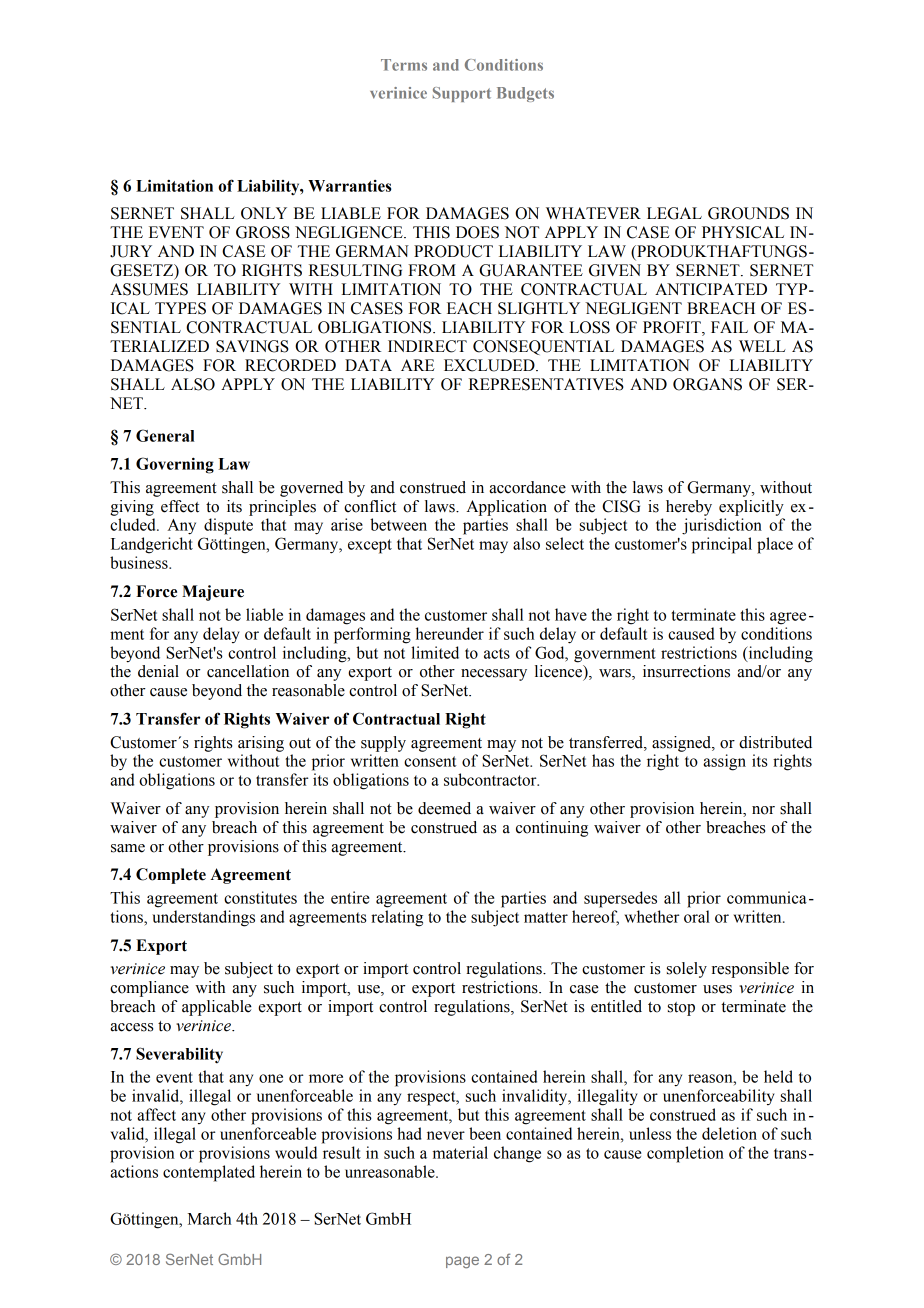 Image resolution: width=924 pixels, height=1308 pixels. I want to click on General, so click(165, 435).
